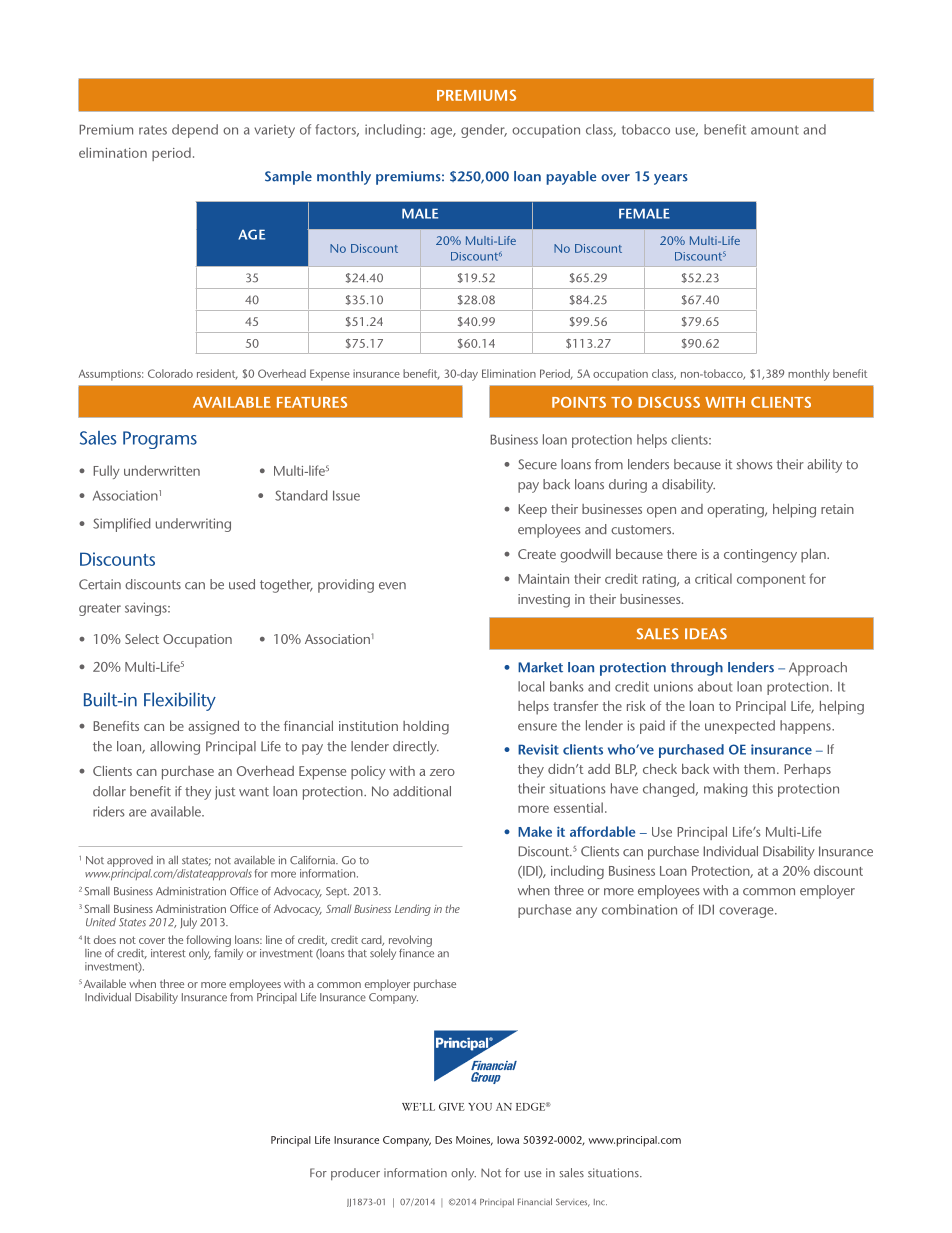 The width and height of the screenshot is (952, 1233). I want to click on local, so click(531, 686).
